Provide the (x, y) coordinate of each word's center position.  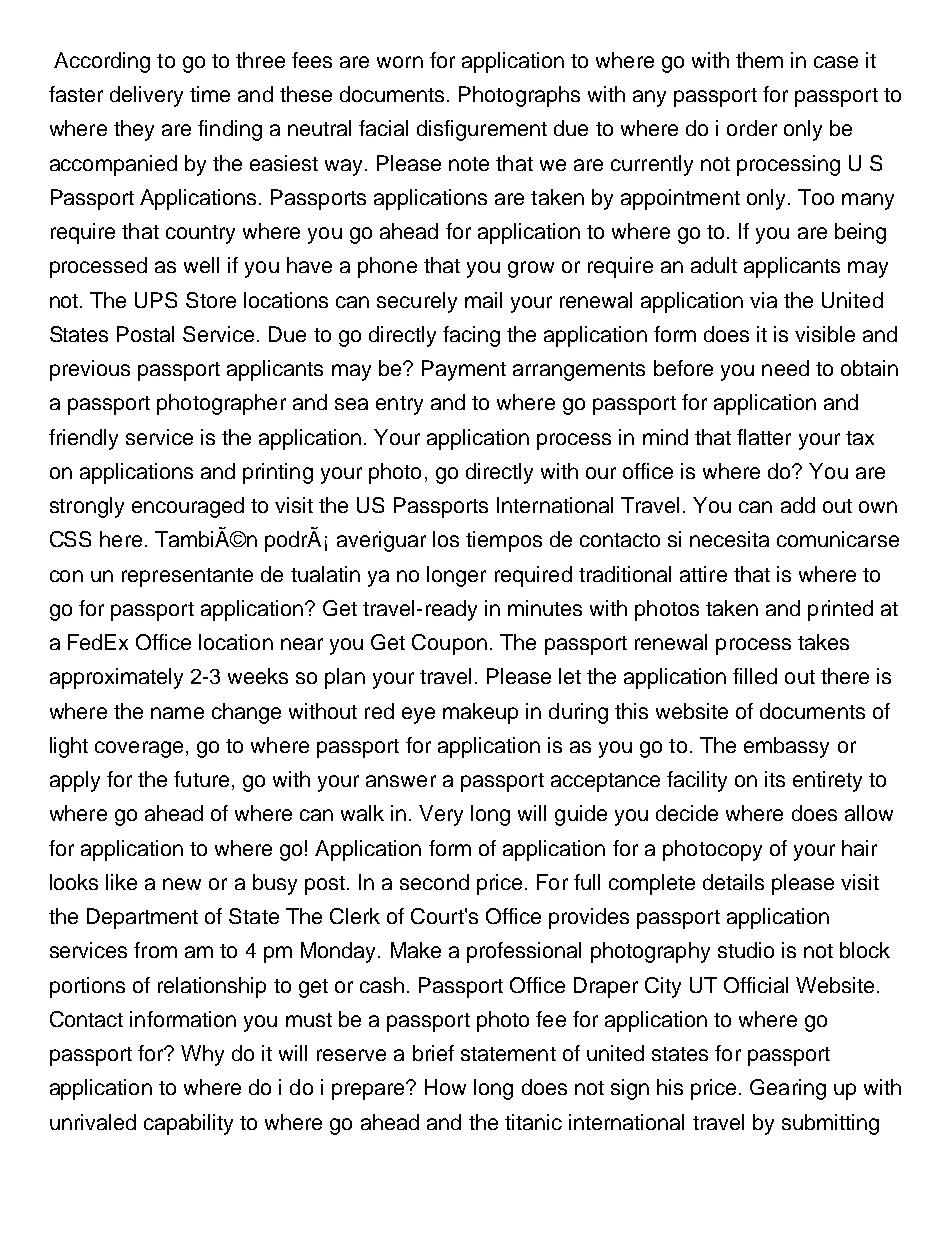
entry (399, 405)
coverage (139, 749)
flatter (764, 437)
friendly (83, 439)
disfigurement (482, 130)
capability (188, 1124)
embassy (786, 747)
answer (401, 781)
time (210, 94)
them (759, 60)
